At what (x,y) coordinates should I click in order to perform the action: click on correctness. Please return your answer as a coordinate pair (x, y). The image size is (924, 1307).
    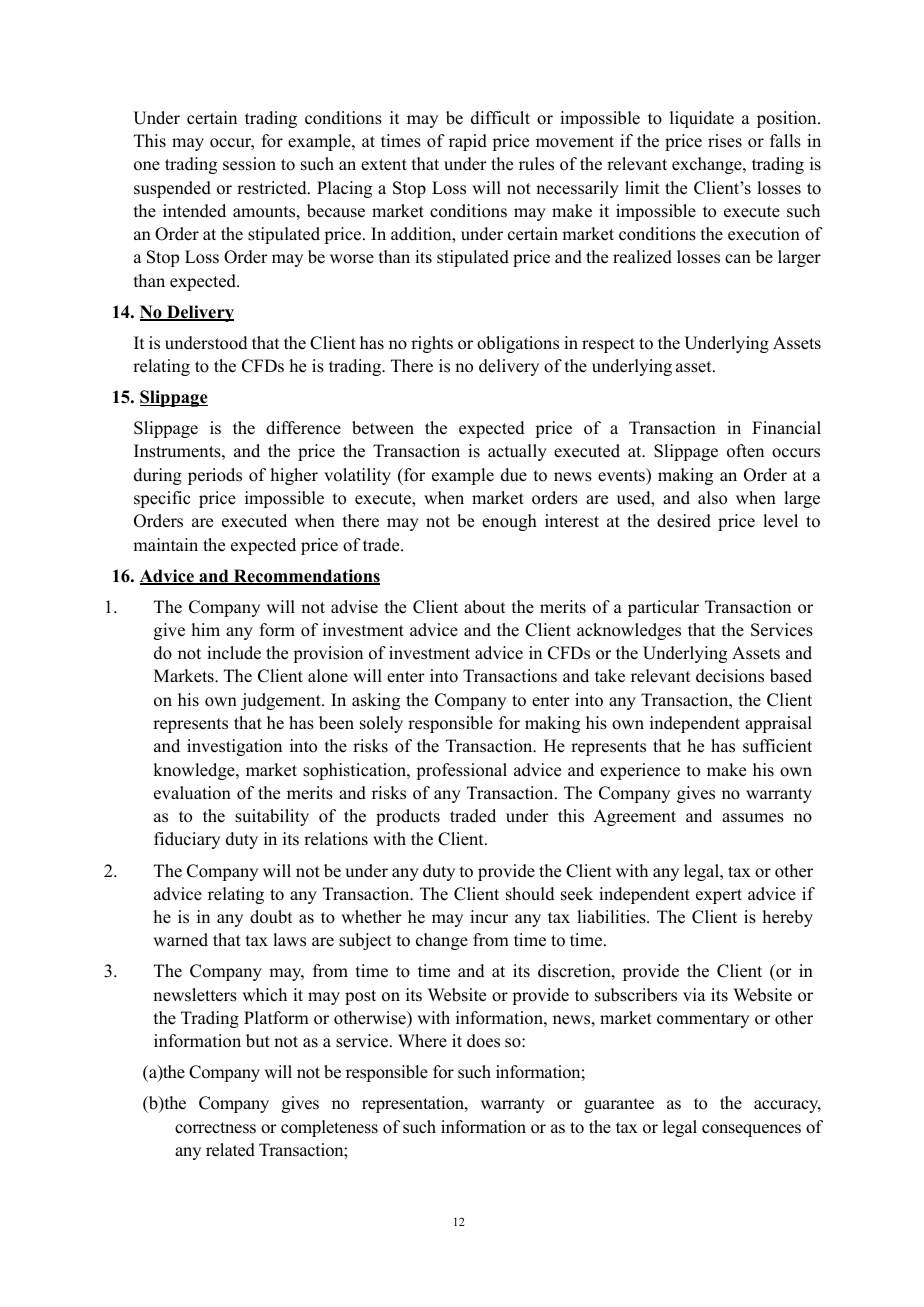
    Looking at the image, I should click on (215, 1128).
